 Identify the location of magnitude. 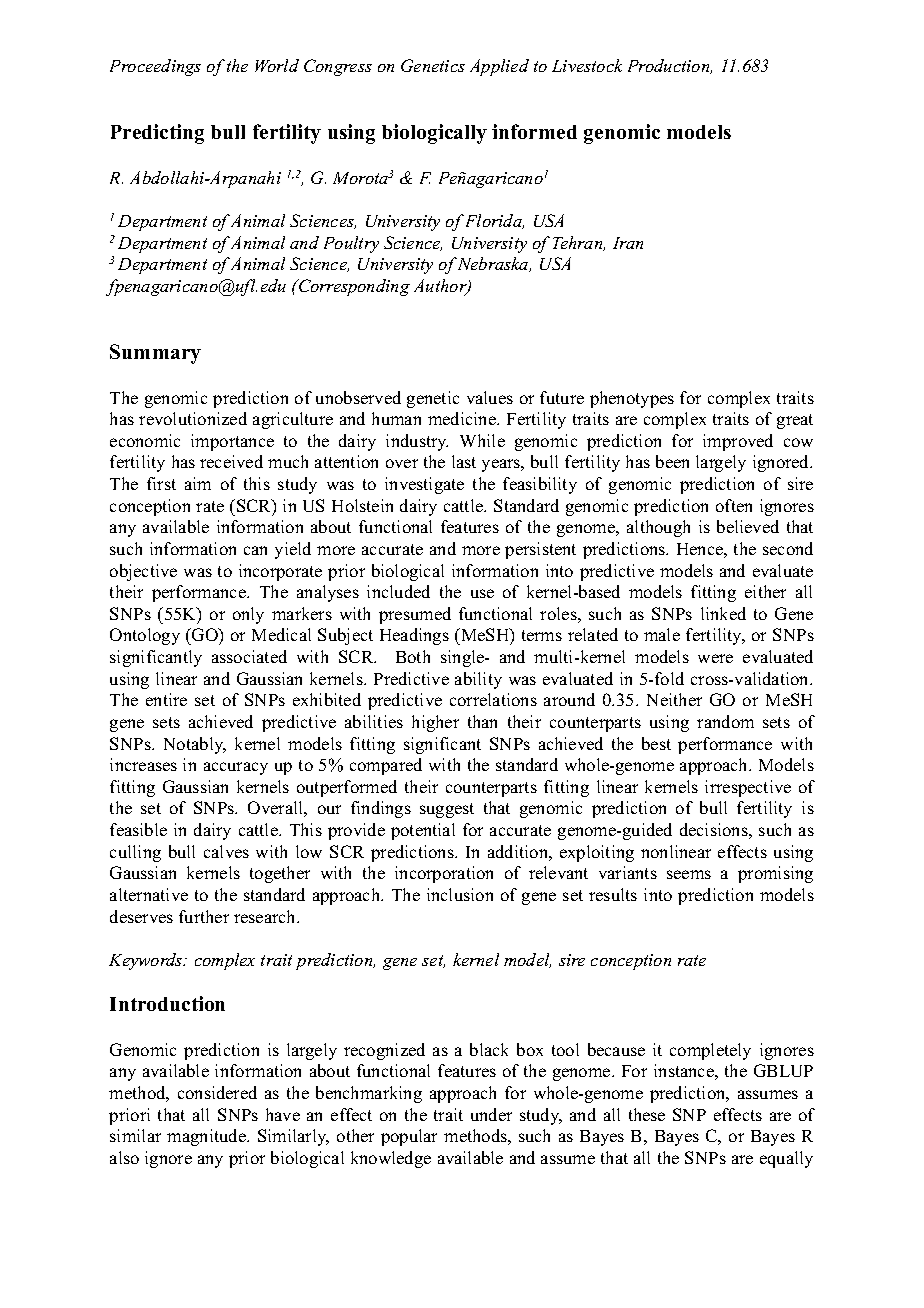
(207, 1137).
